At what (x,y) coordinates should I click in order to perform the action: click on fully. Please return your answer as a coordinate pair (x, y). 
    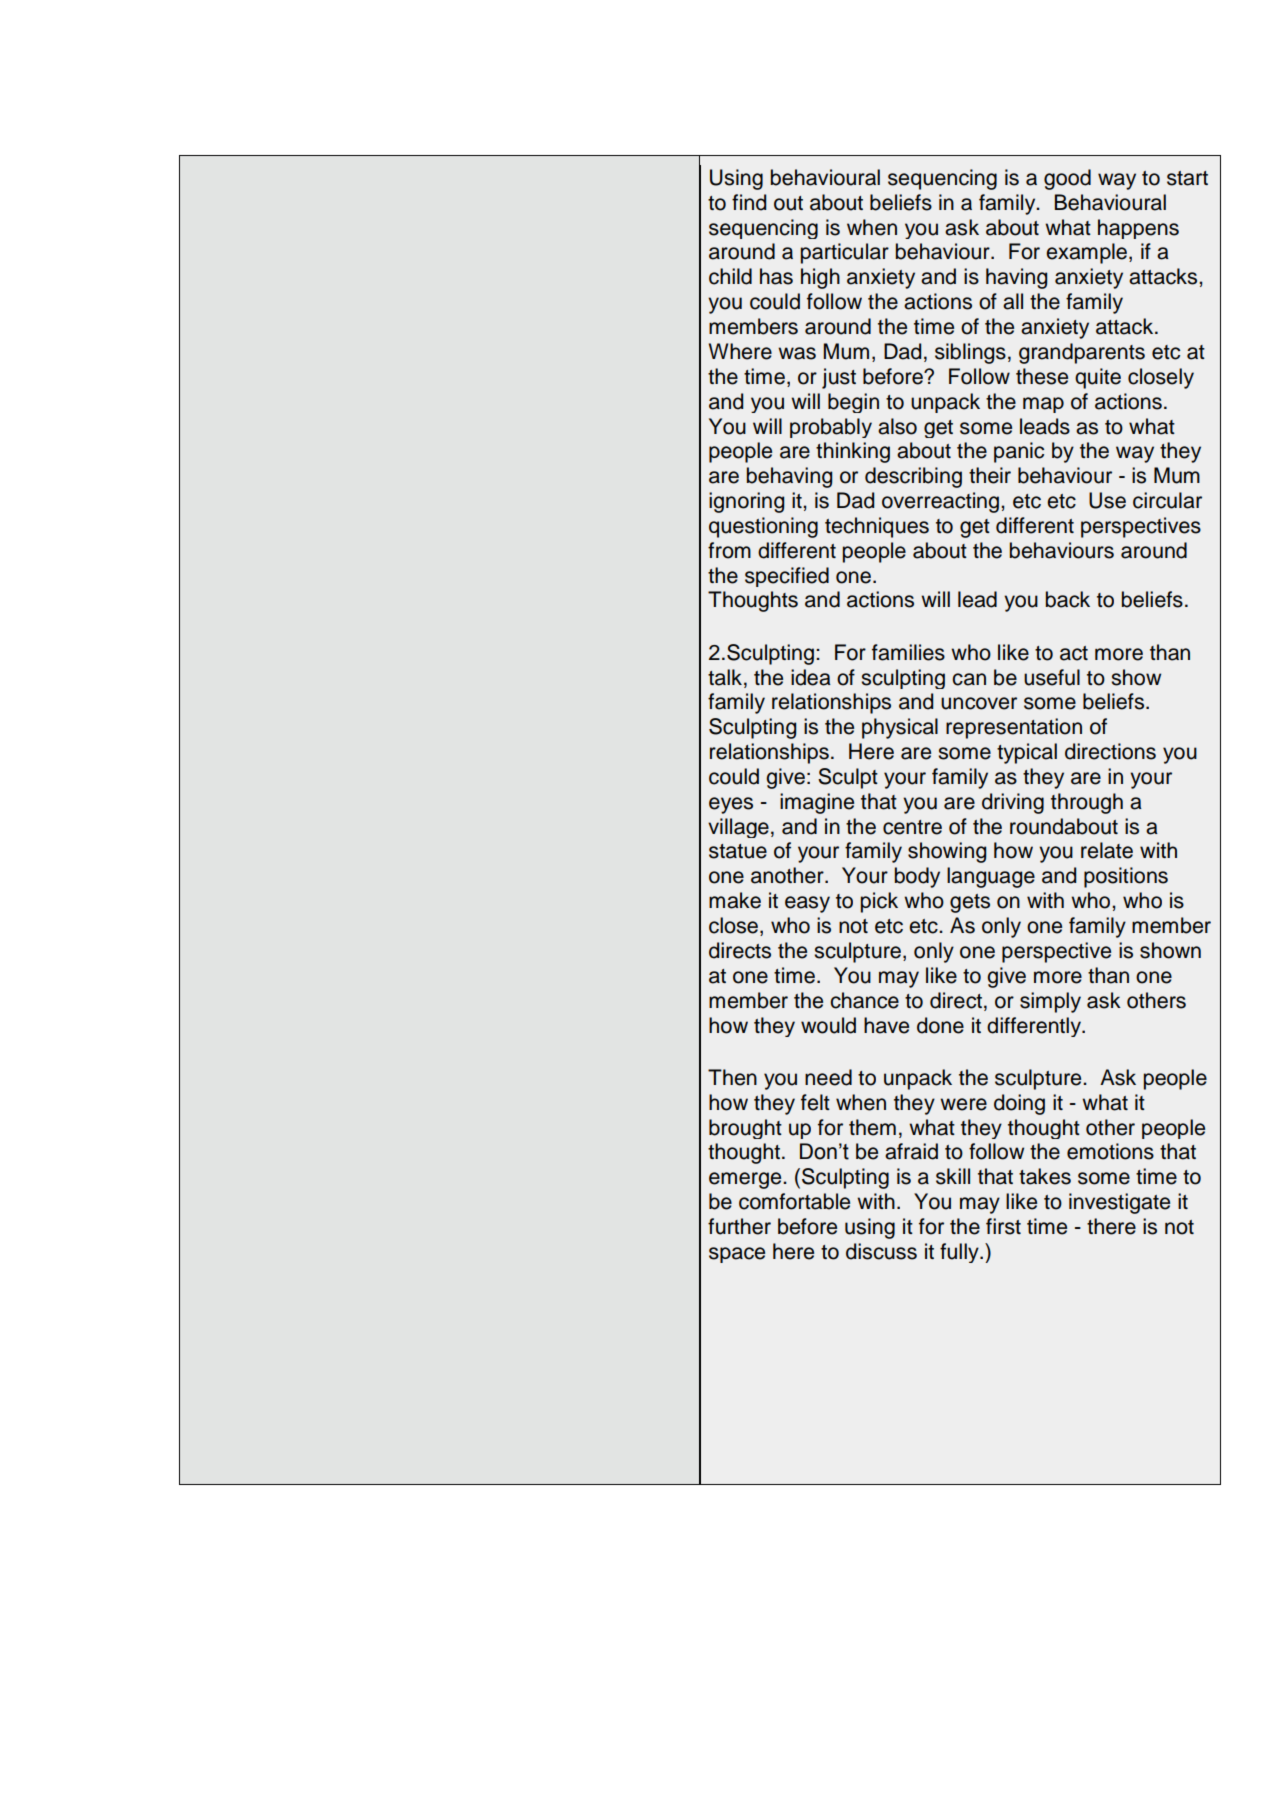
    Looking at the image, I should click on (960, 1253).
